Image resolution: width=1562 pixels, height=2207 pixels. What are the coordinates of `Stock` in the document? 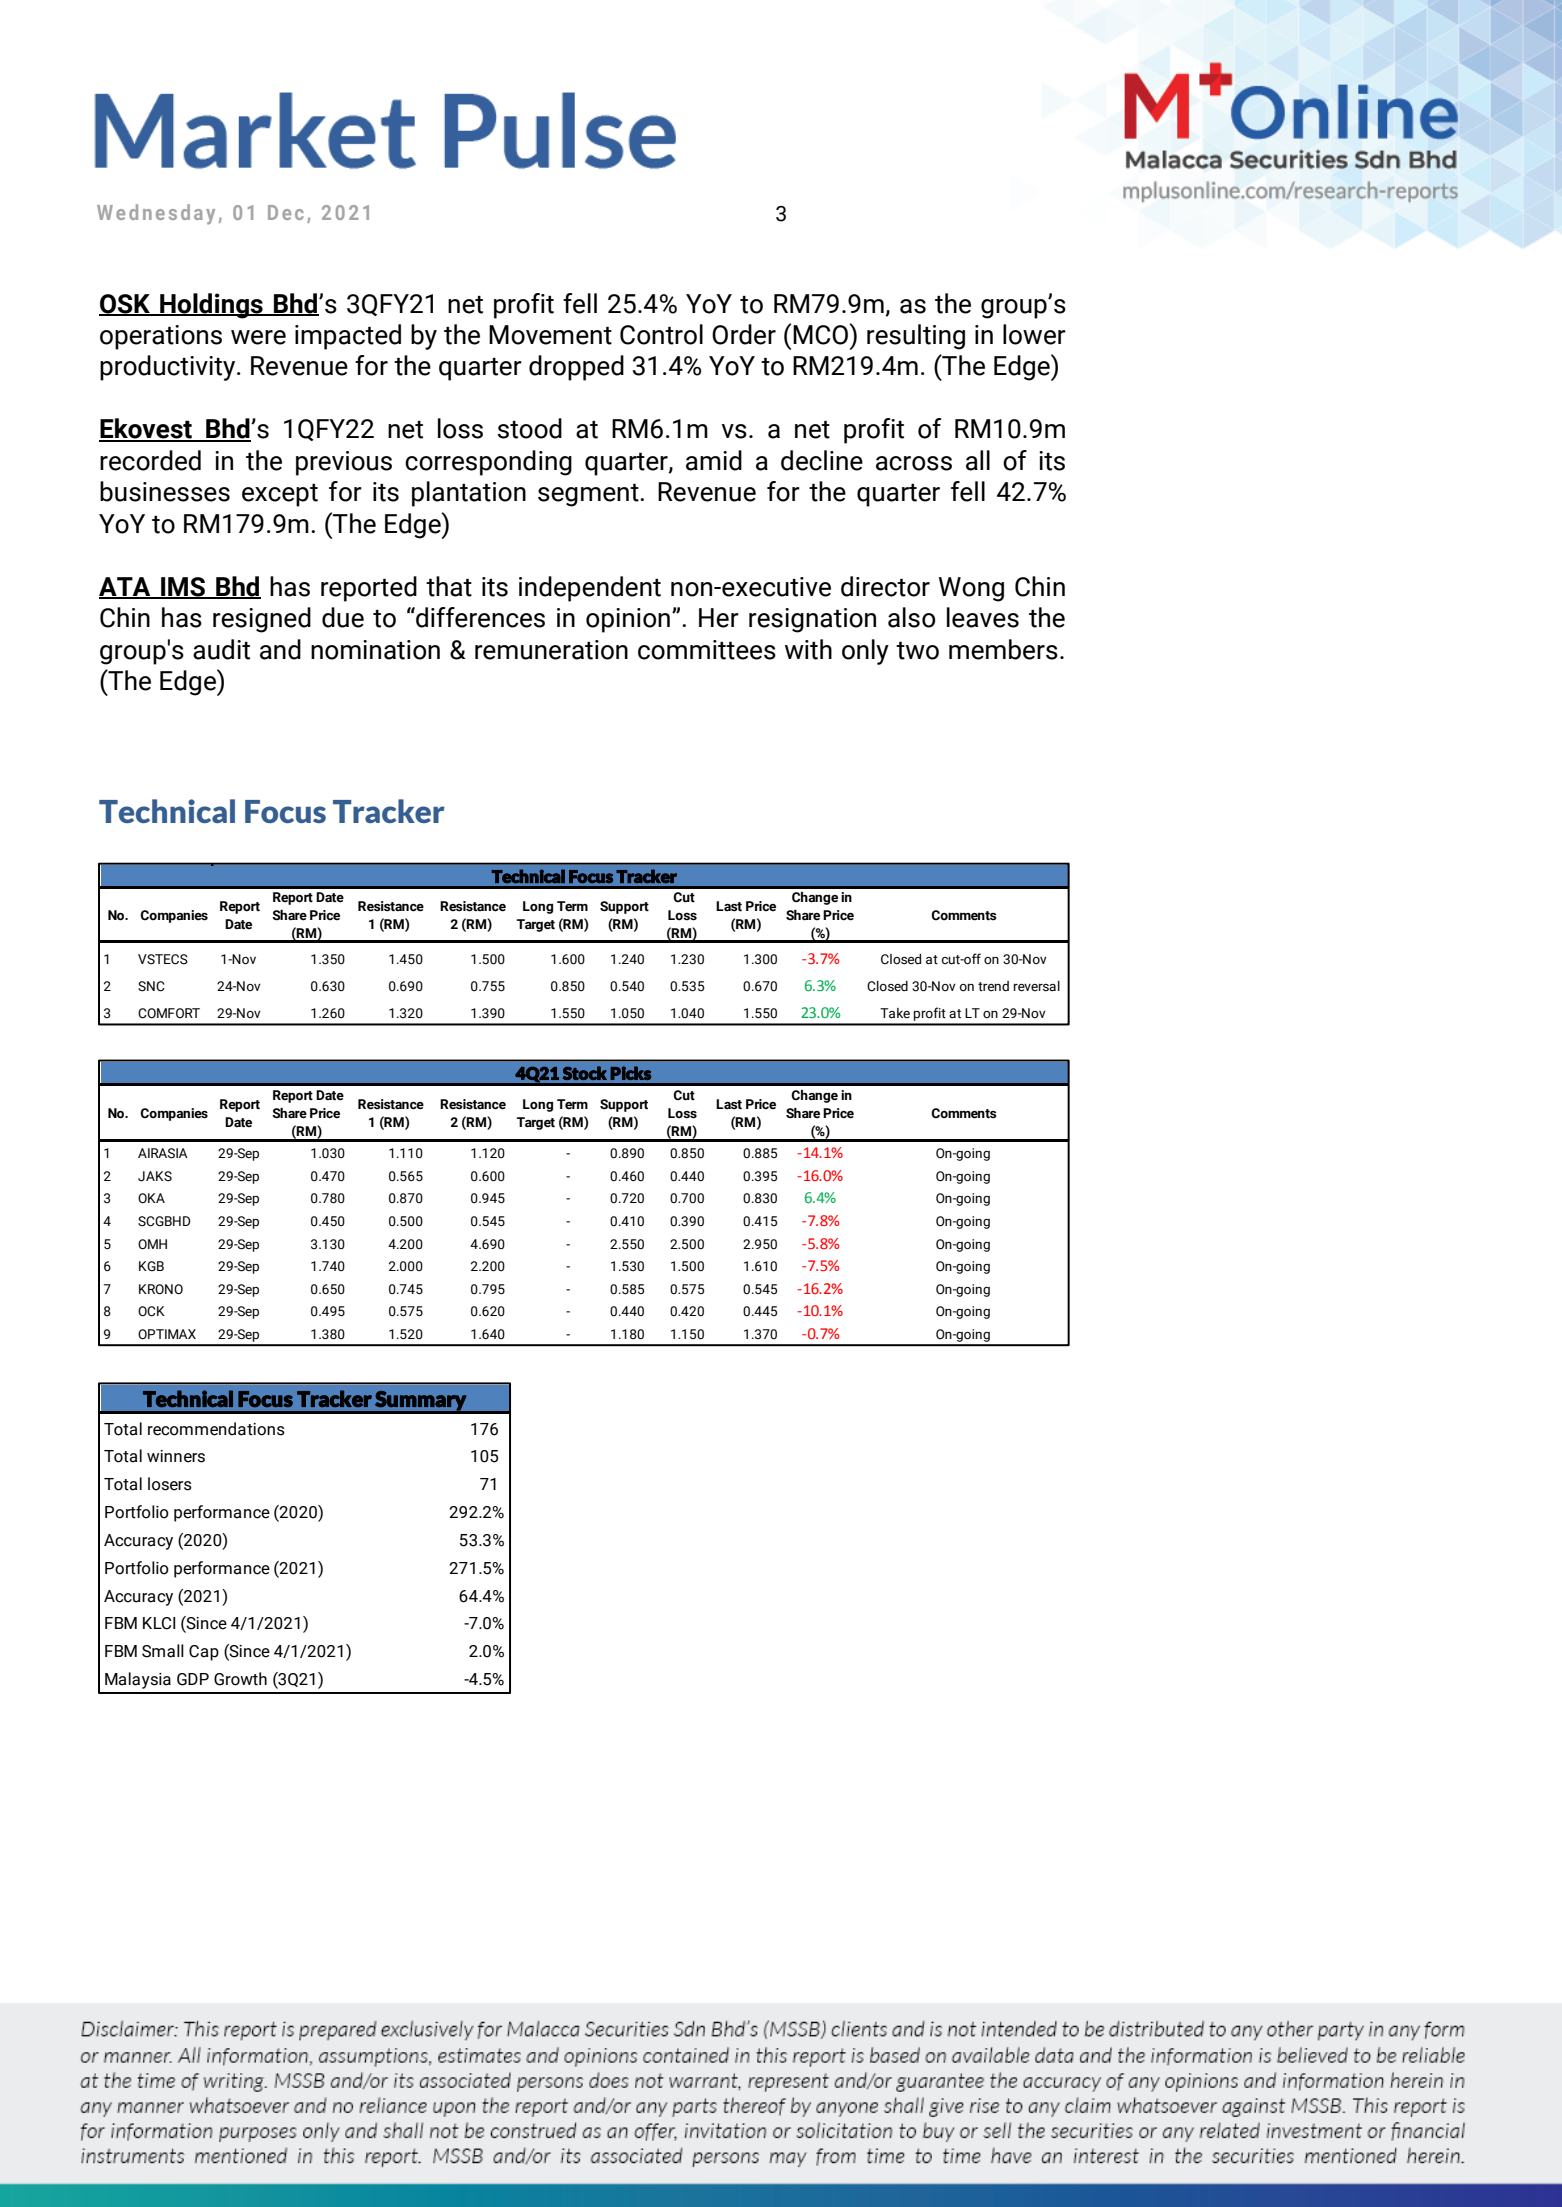 It's located at (585, 1073).
